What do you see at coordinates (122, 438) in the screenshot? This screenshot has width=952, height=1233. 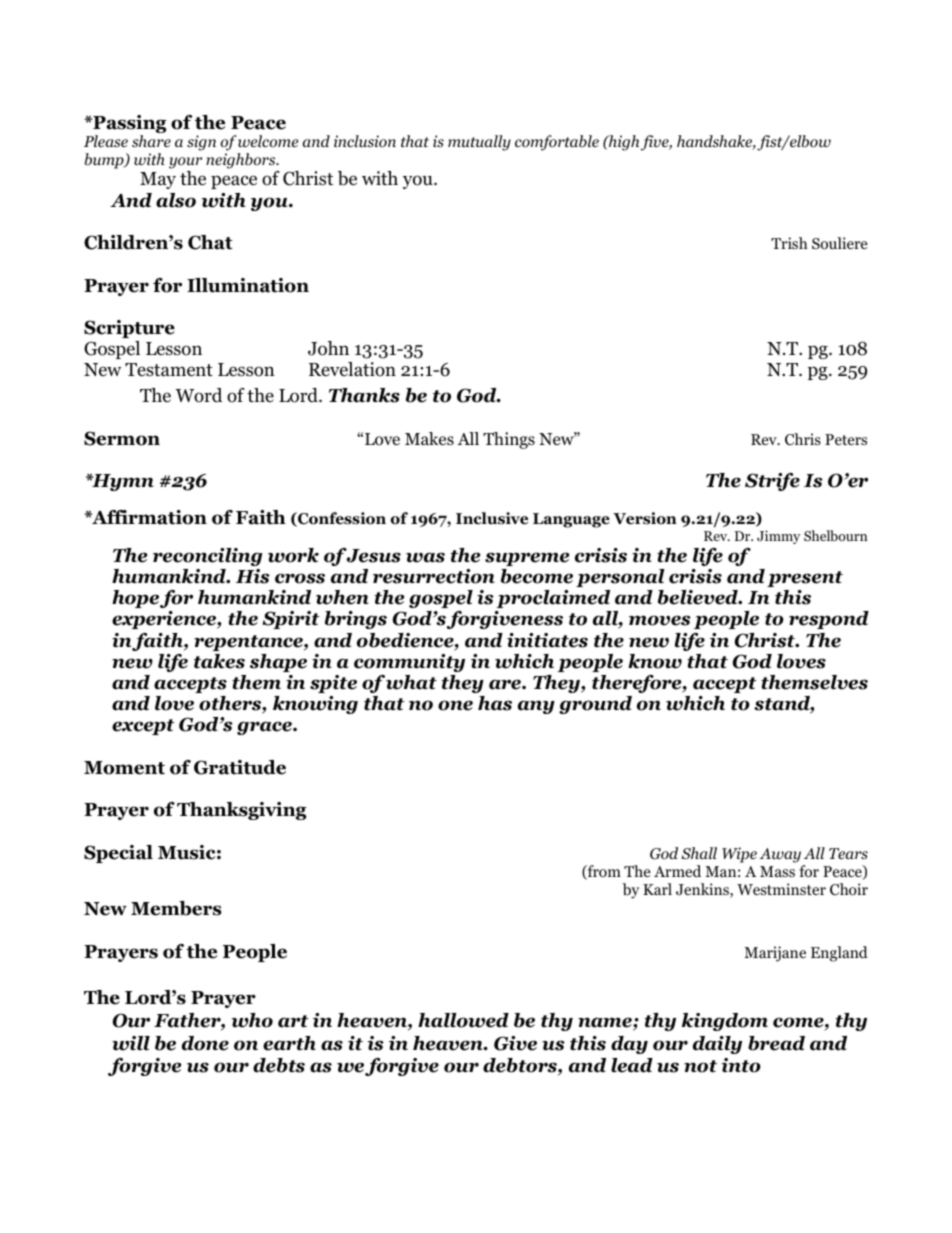 I see `Sermon` at bounding box center [122, 438].
